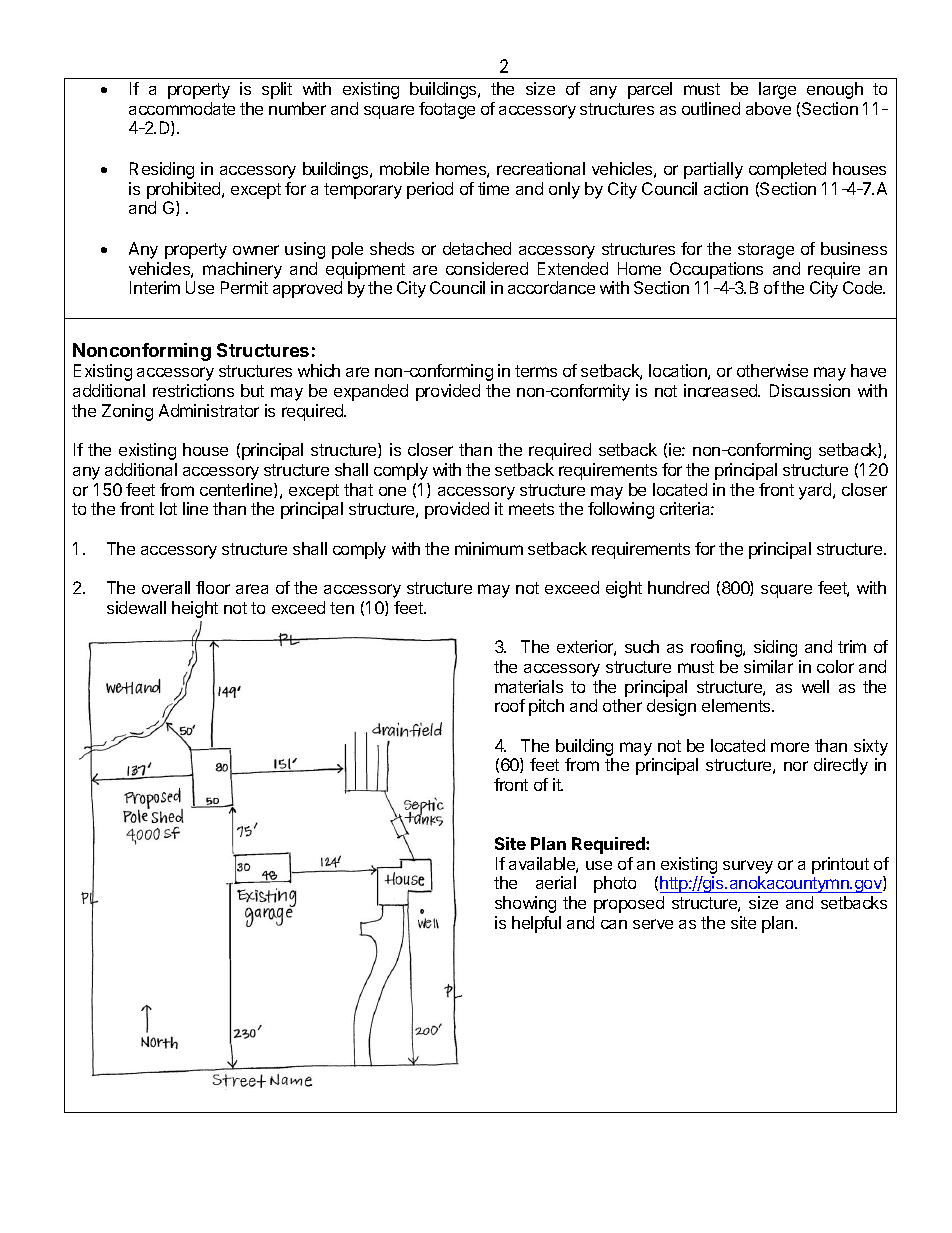  What do you see at coordinates (168, 508) in the screenshot?
I see `lot` at bounding box center [168, 508].
